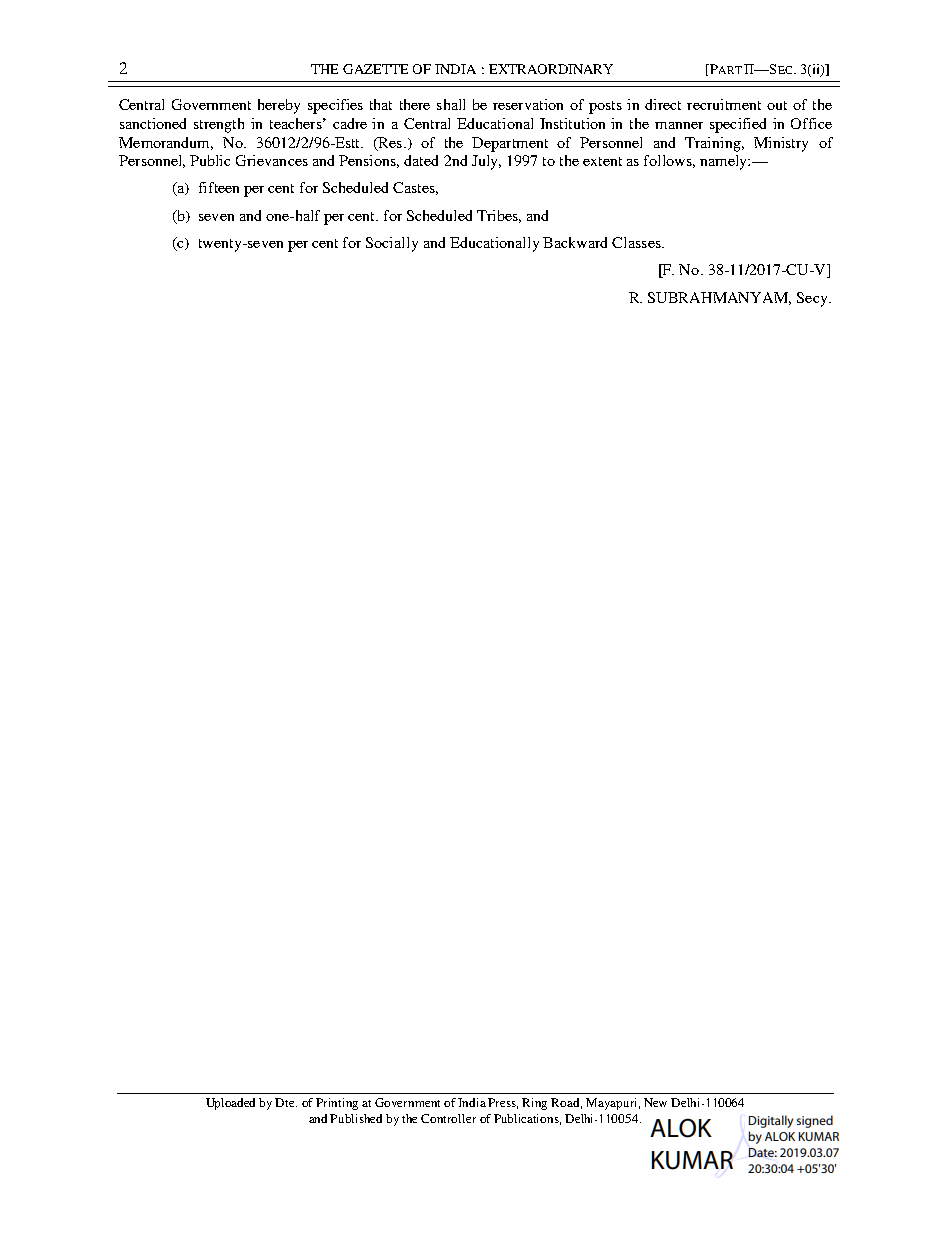 The image size is (952, 1233). I want to click on Socially, so click(392, 244).
